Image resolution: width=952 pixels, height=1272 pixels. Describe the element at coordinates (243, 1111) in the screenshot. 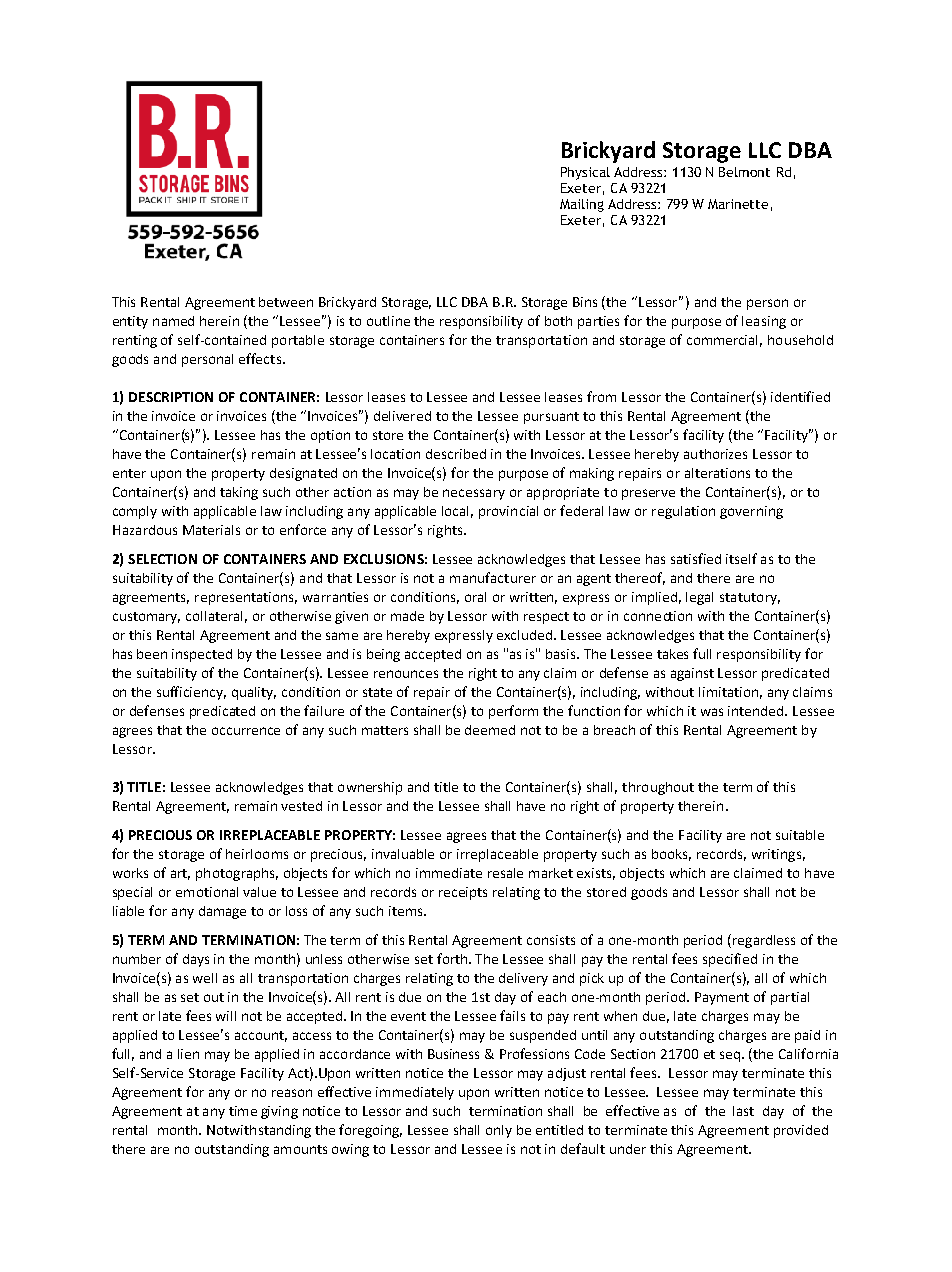

I see `time` at that location.
